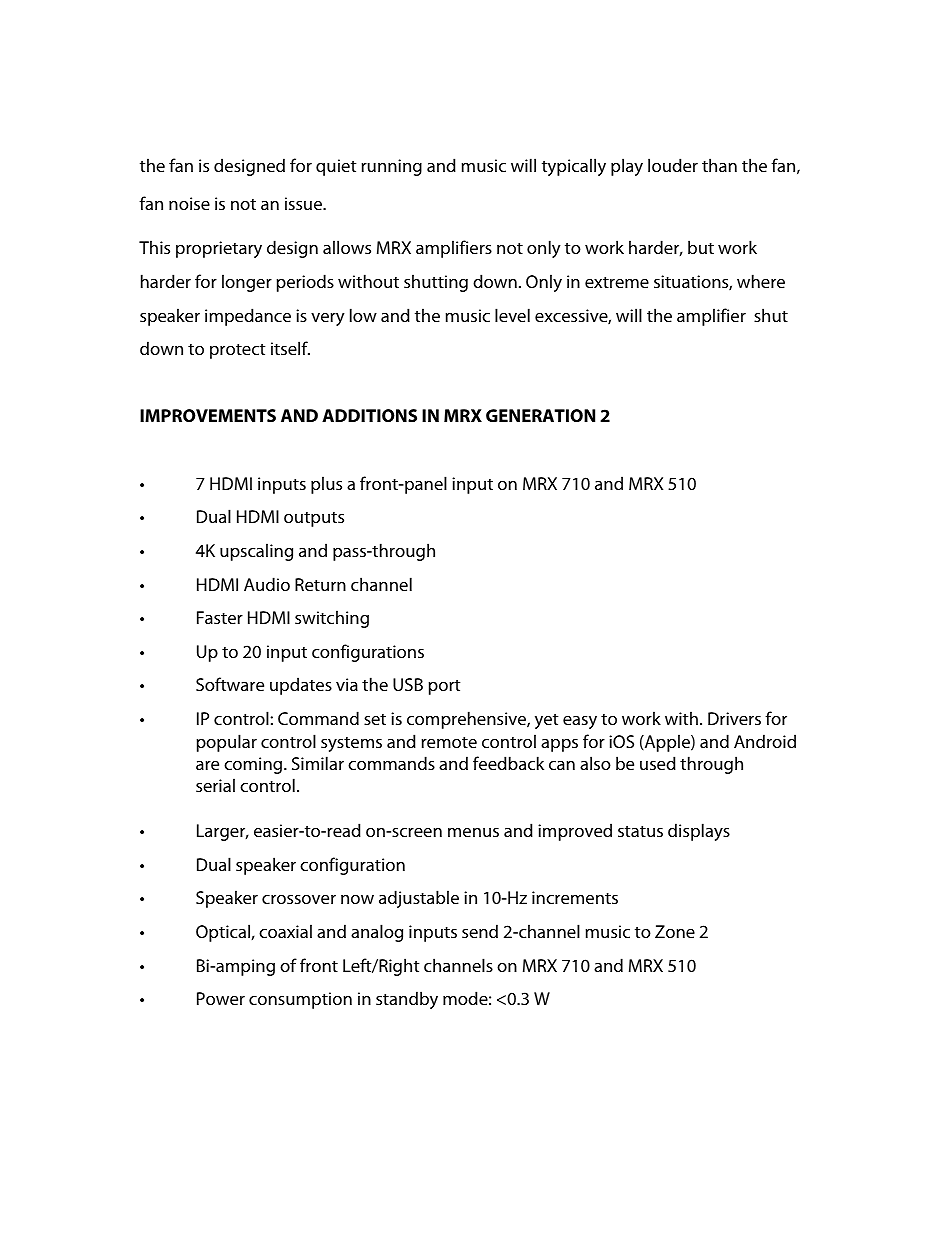  I want to click on extreme, so click(617, 282).
